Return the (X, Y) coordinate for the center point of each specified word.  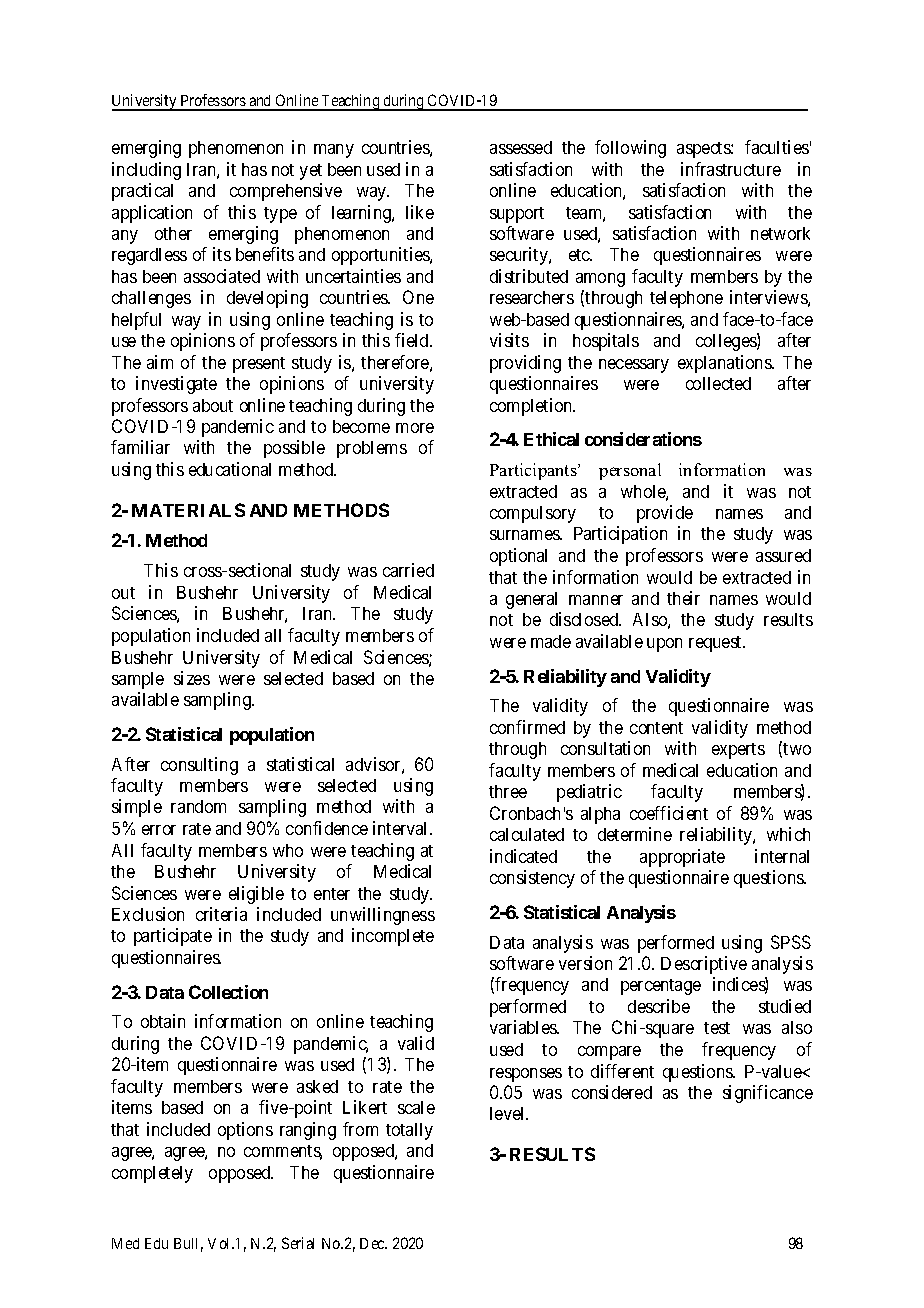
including (146, 171)
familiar (140, 447)
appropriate (682, 858)
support (517, 215)
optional (518, 557)
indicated (523, 856)
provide (665, 514)
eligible (256, 895)
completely (152, 1174)
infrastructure (731, 169)
